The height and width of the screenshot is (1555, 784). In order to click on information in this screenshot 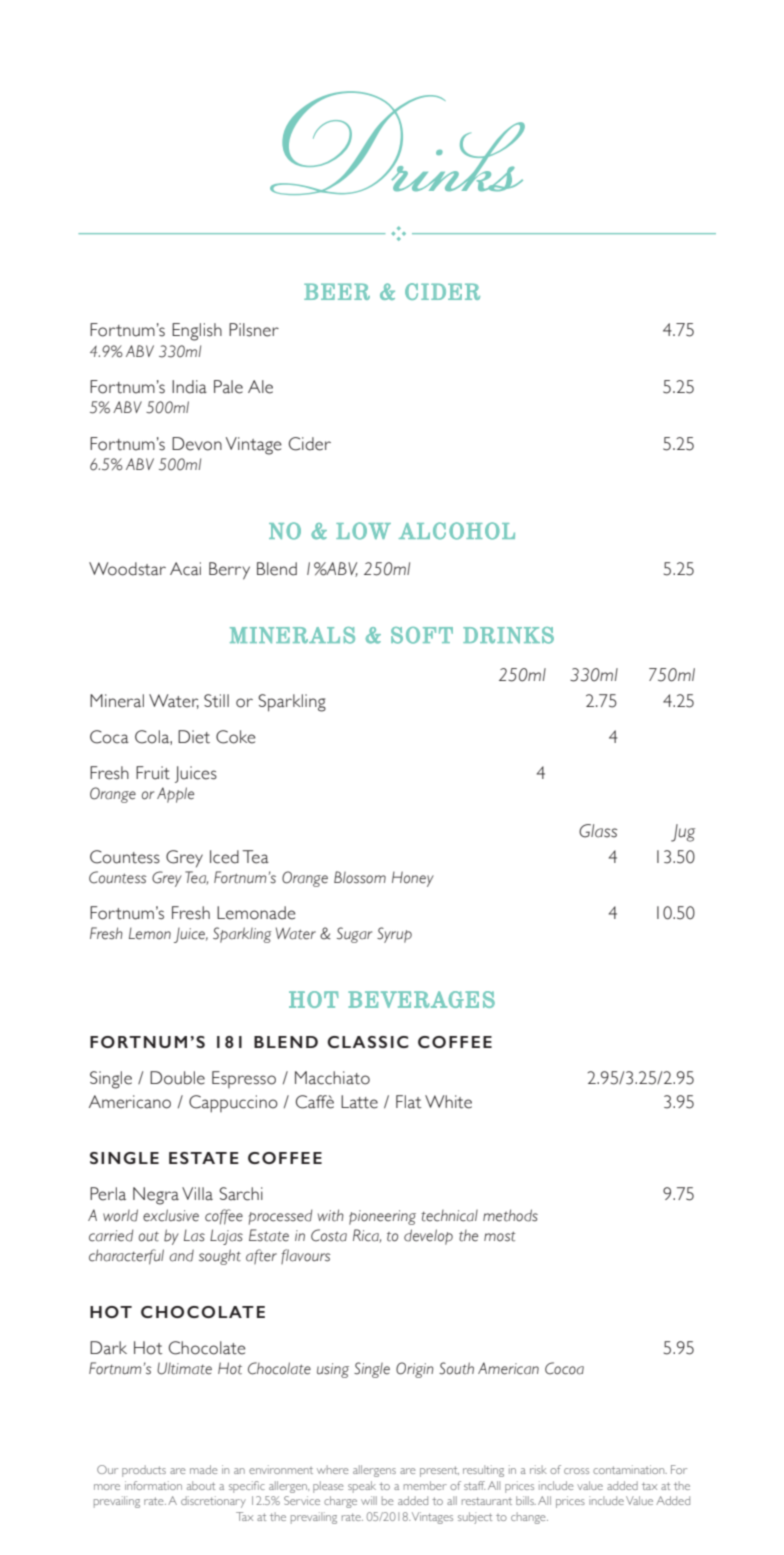, I will do `click(153, 1485)`.
